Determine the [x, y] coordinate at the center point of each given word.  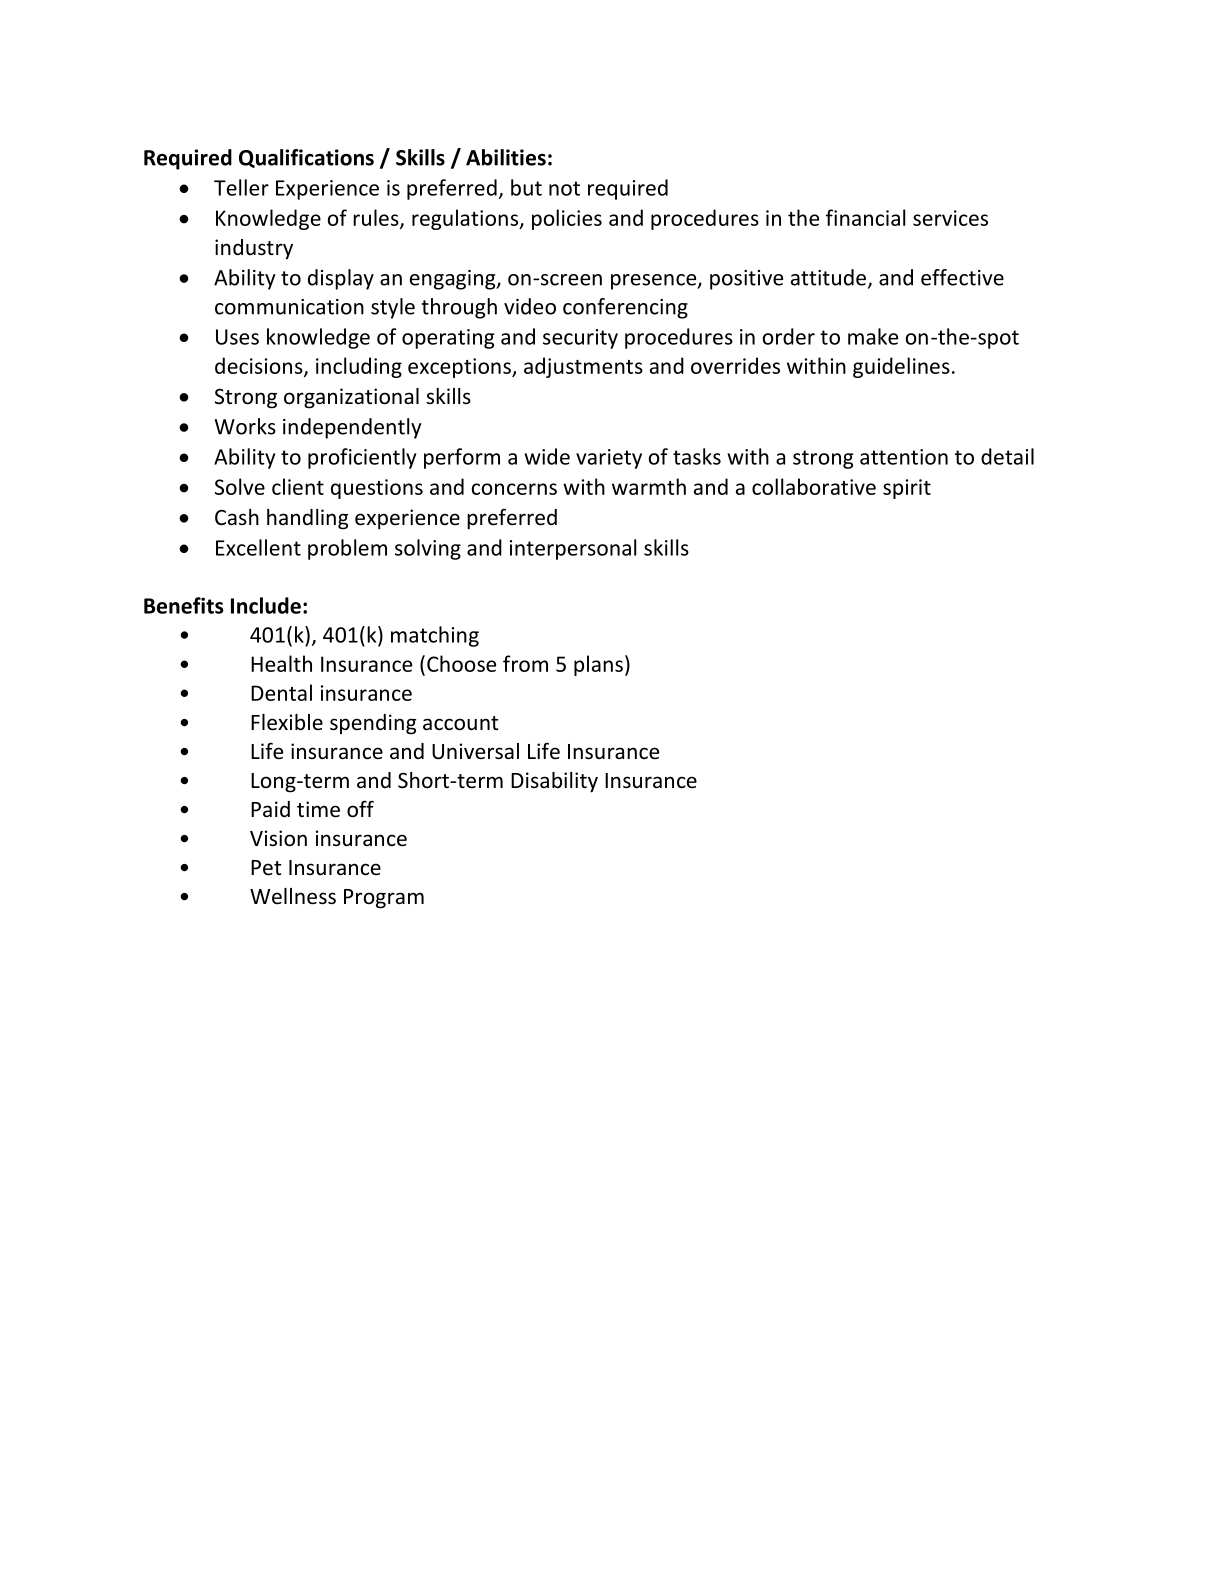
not [564, 188]
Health [281, 663]
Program [384, 899]
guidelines [901, 367]
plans [598, 665]
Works [245, 426]
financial [865, 217]
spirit [907, 489]
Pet [266, 868]
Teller [241, 187]
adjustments [583, 367]
